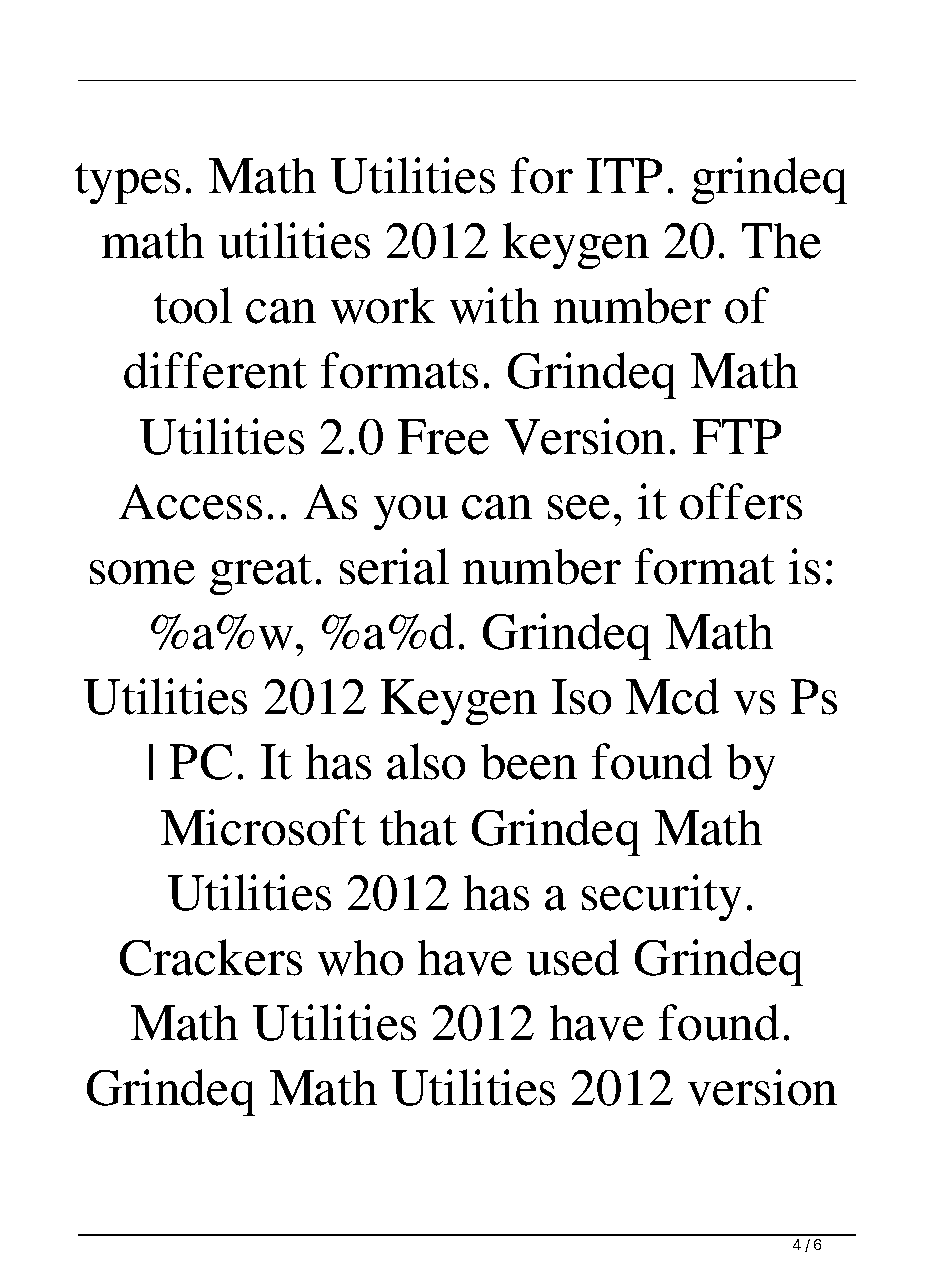 Image resolution: width=934 pixels, height=1288 pixels. What do you see at coordinates (211, 957) in the screenshot?
I see `Crackers` at bounding box center [211, 957].
